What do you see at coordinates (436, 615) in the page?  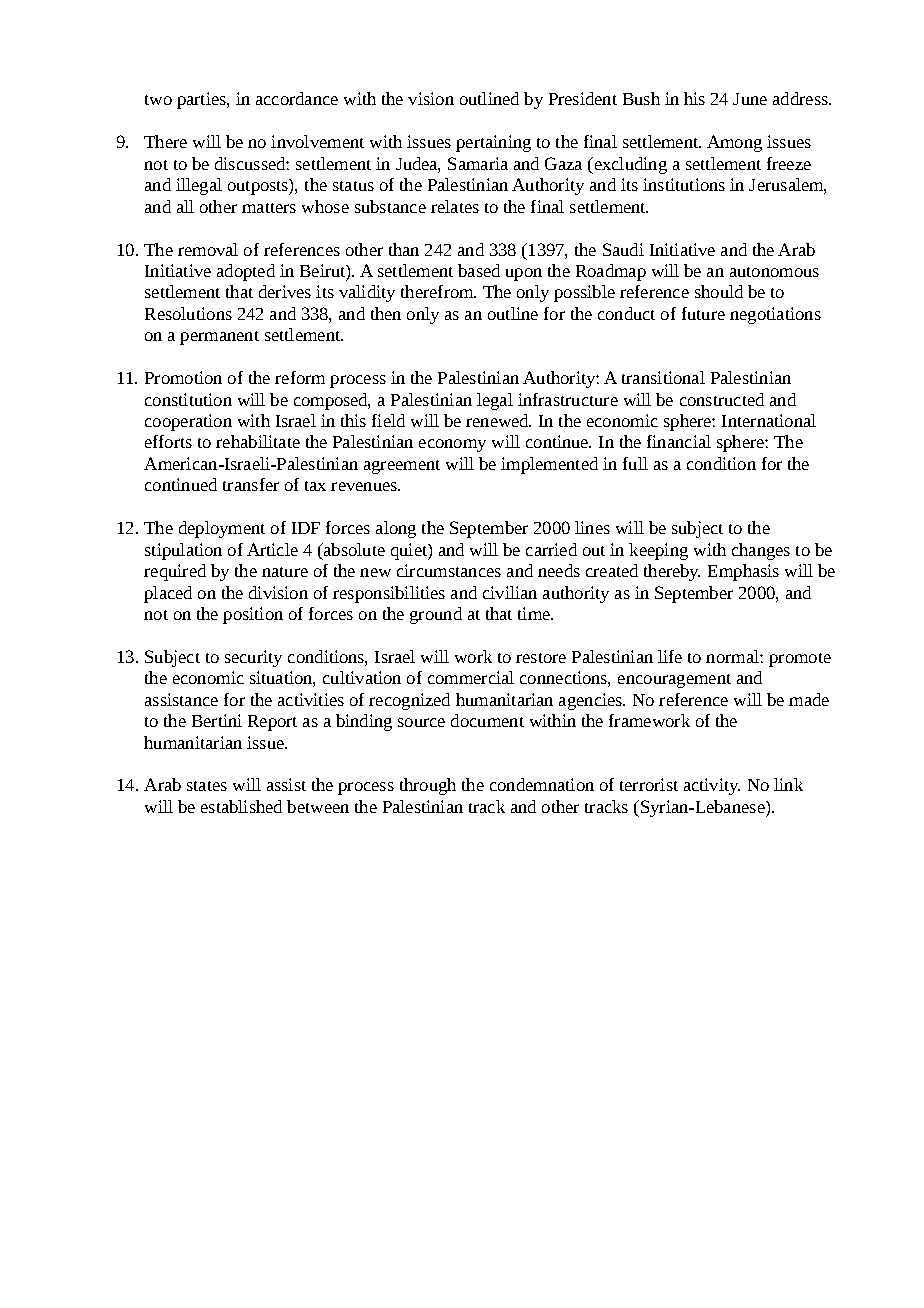 I see `ground` at bounding box center [436, 615].
